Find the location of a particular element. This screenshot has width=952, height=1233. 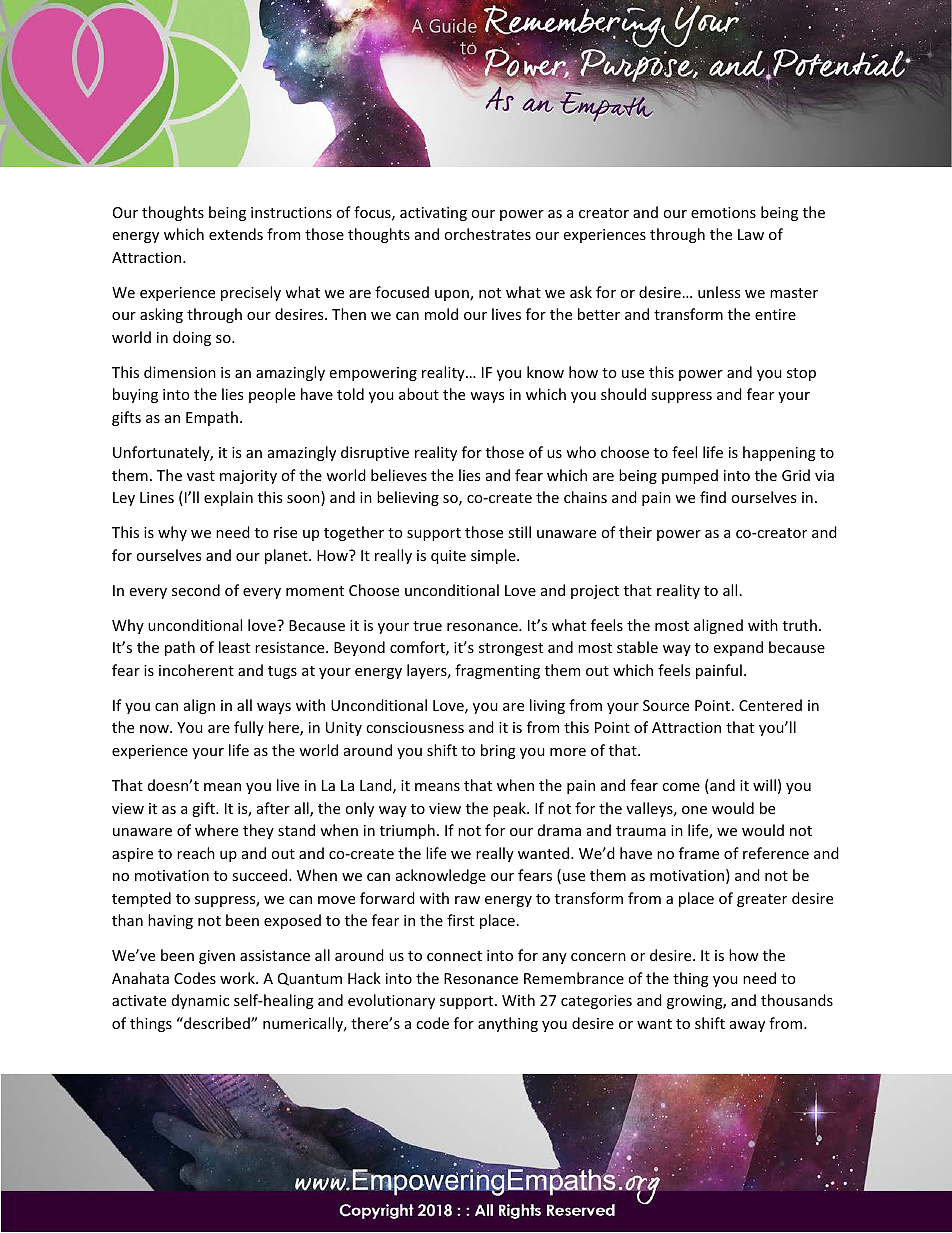

Law is located at coordinates (751, 234).
